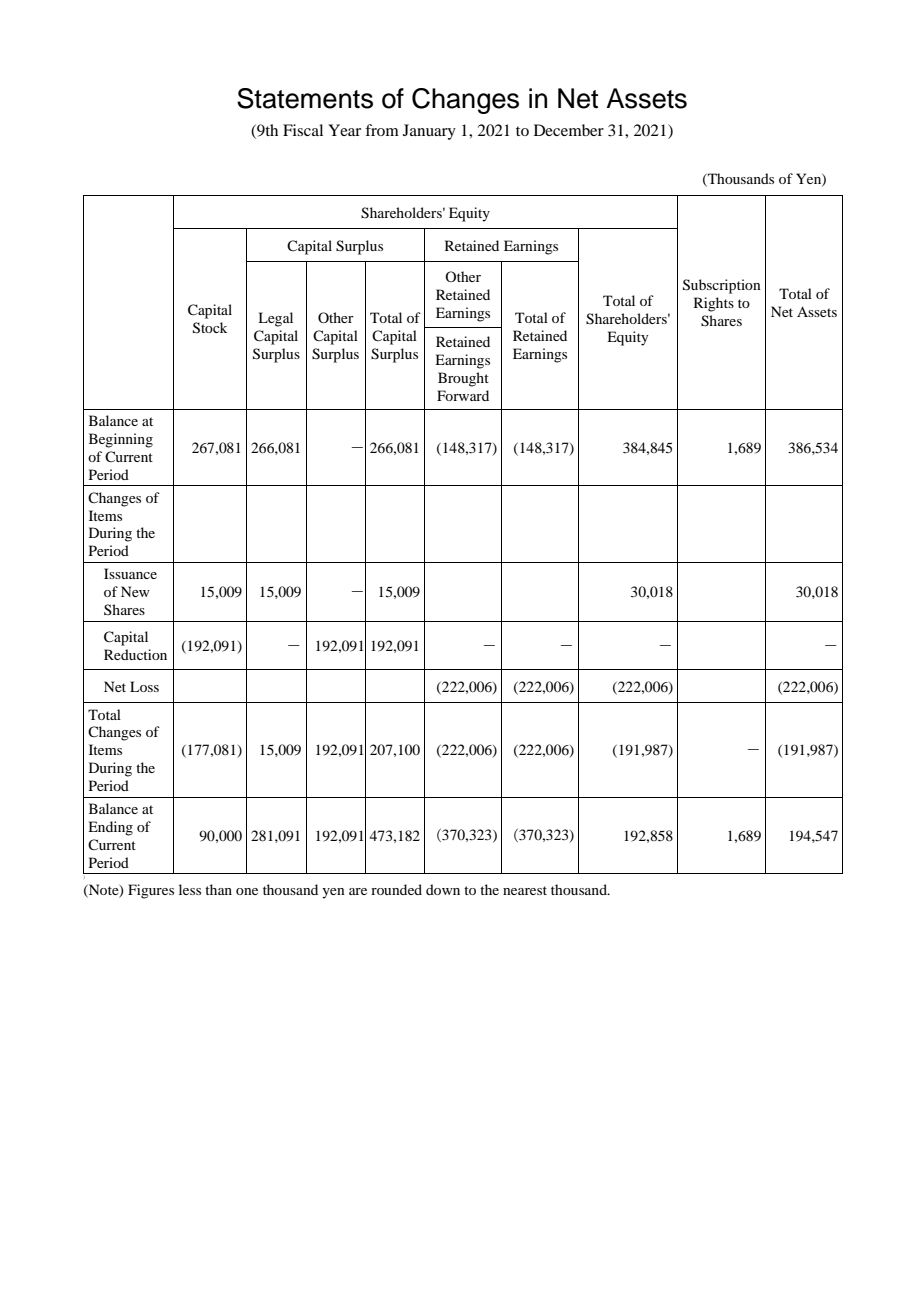  What do you see at coordinates (190, 889) in the screenshot?
I see `less` at bounding box center [190, 889].
